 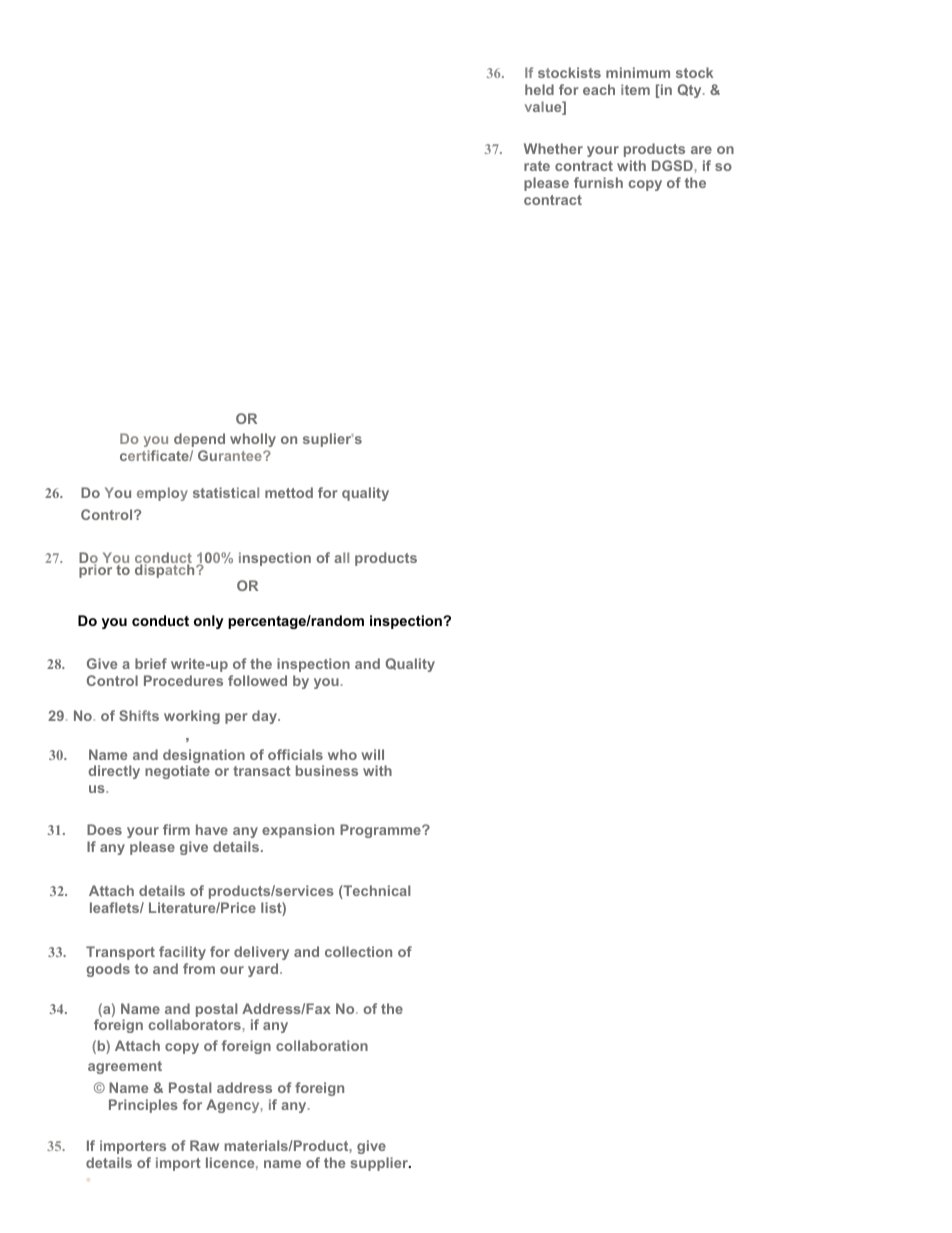 What do you see at coordinates (380, 1164) in the screenshot?
I see `supplier` at bounding box center [380, 1164].
